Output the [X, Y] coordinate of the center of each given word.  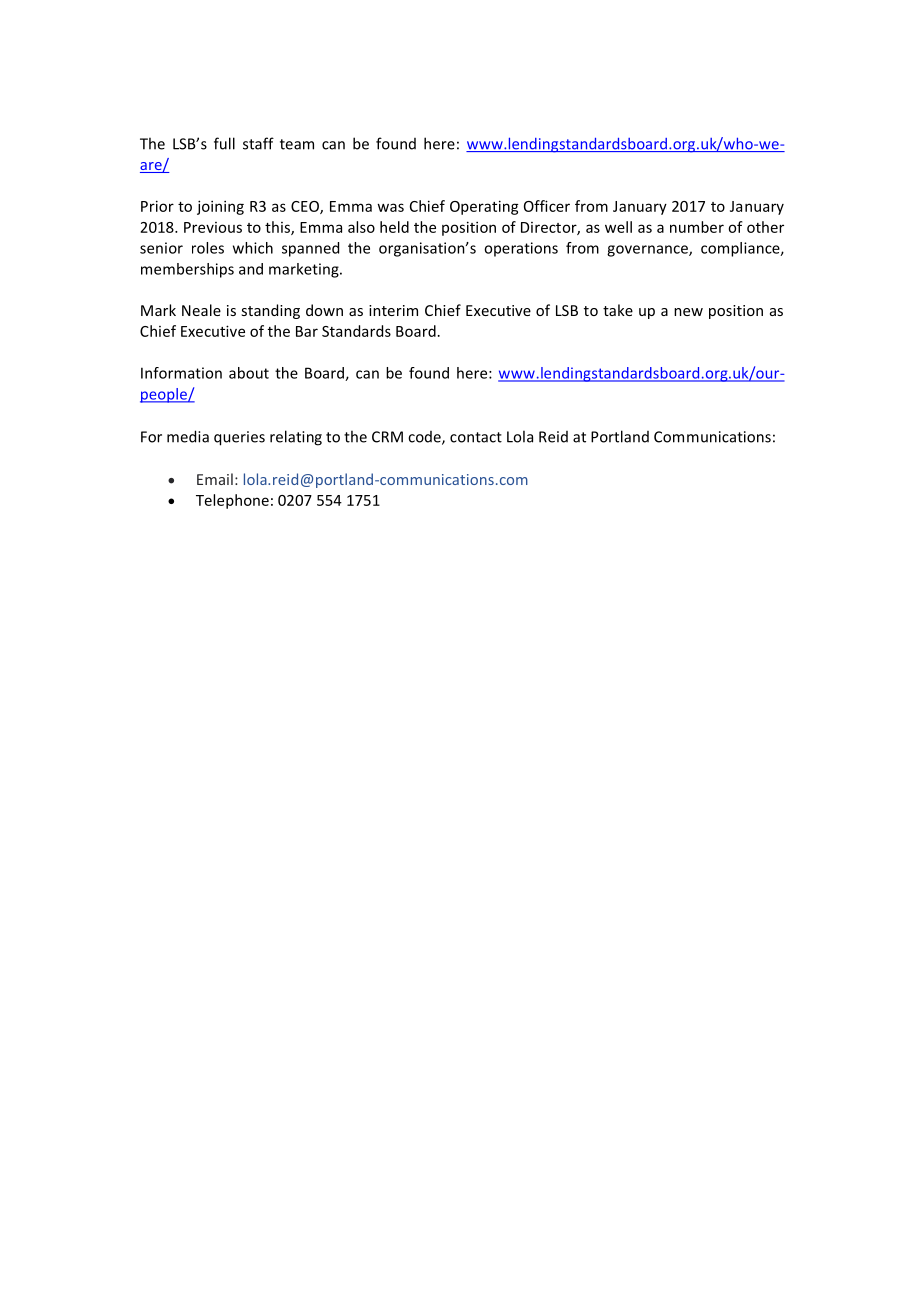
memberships [187, 270]
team [297, 144]
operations [521, 249]
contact [476, 437]
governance [648, 251]
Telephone [232, 501]
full [224, 143]
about [249, 373]
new [688, 312]
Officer [547, 206]
